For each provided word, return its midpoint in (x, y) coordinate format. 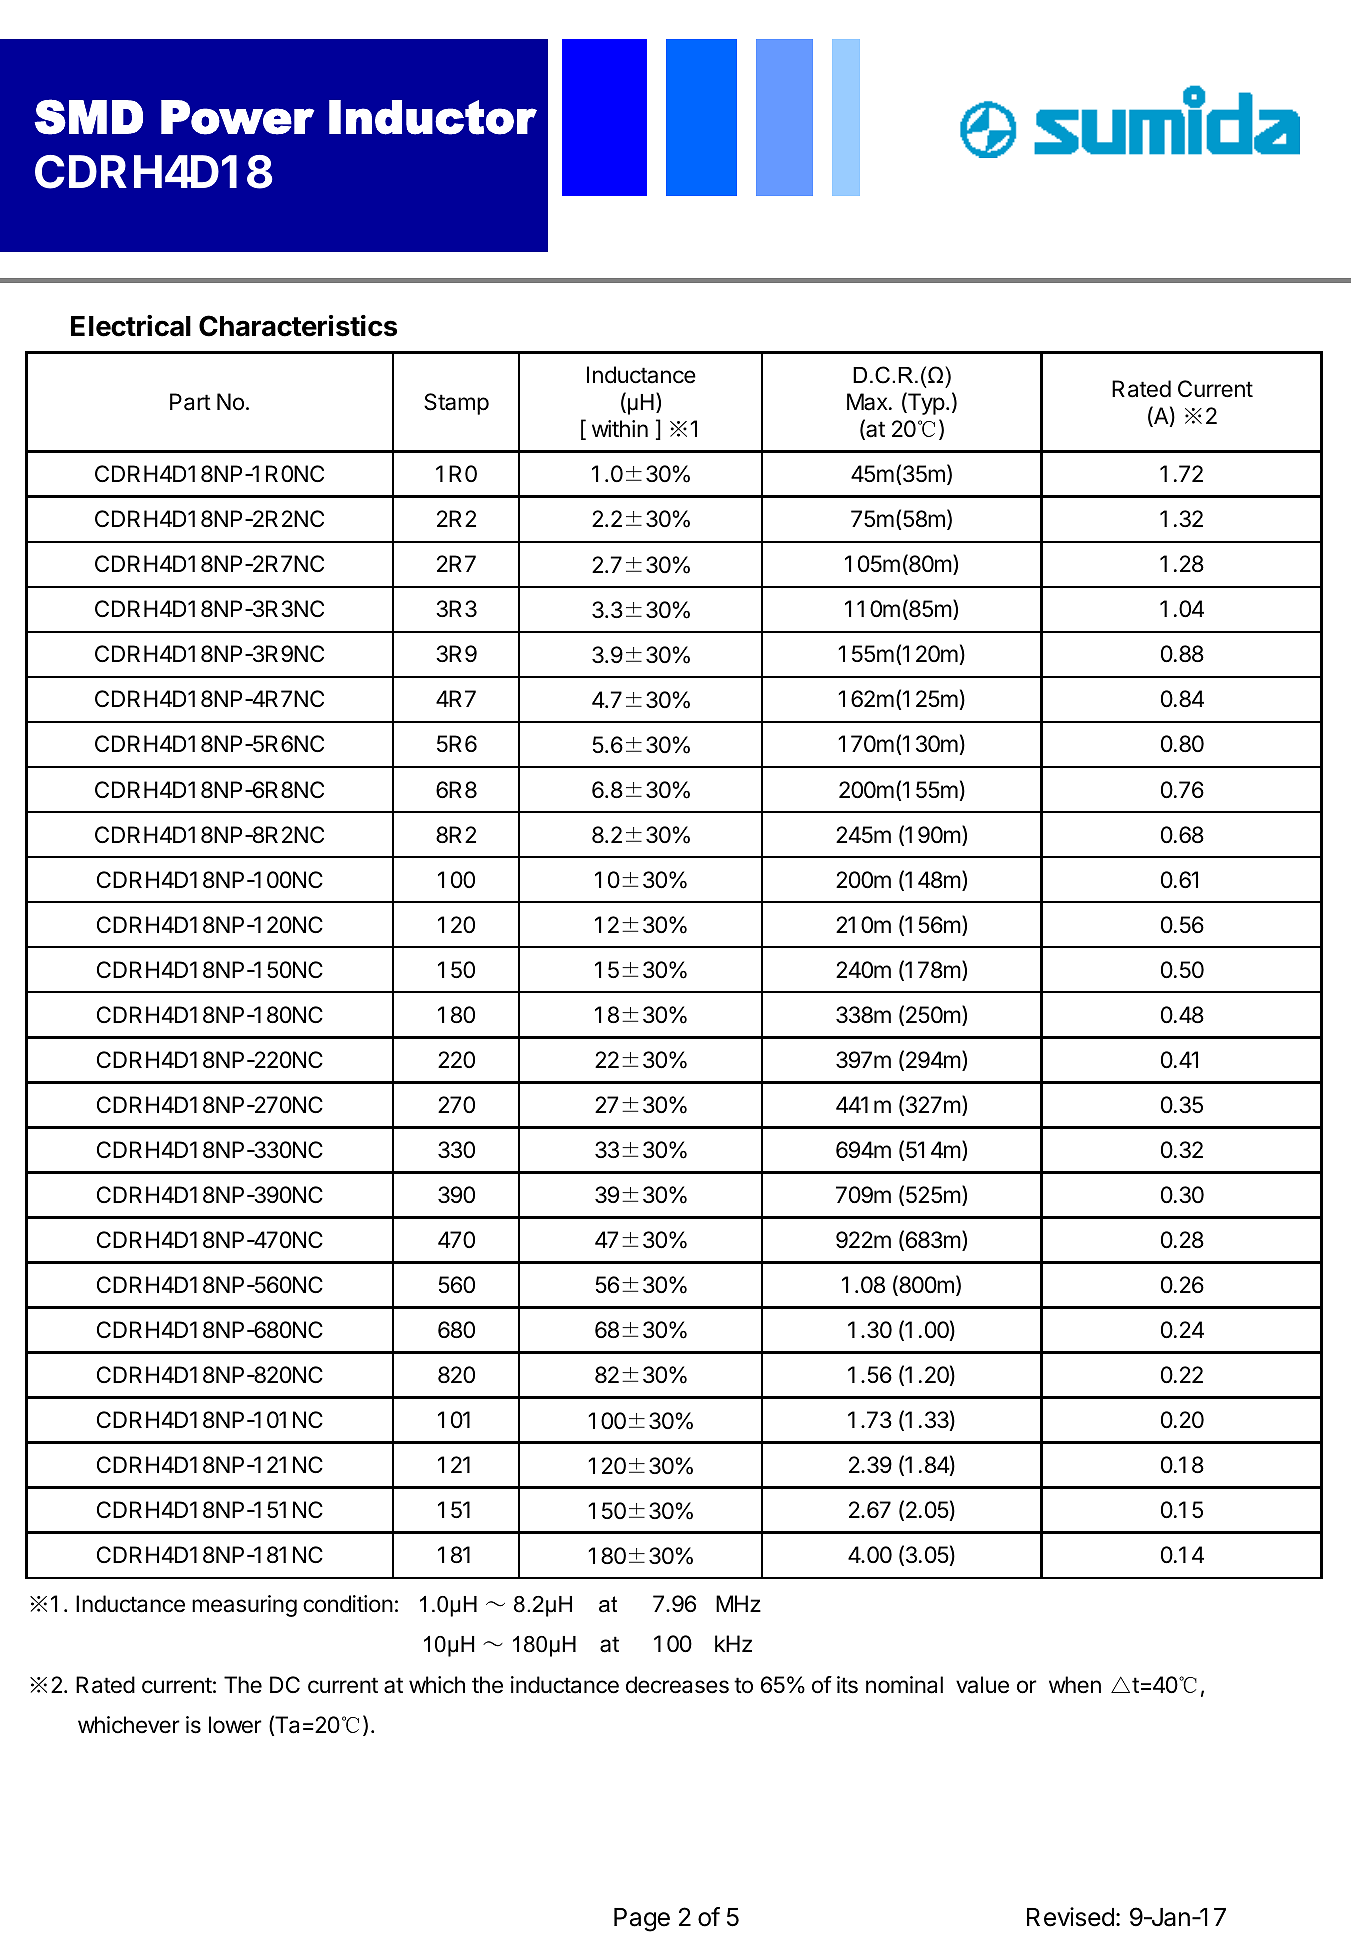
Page (642, 1920)
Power (237, 117)
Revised (1070, 1917)
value (982, 1685)
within (620, 428)
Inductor (433, 117)
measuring (244, 1606)
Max (868, 402)
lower (235, 1725)
